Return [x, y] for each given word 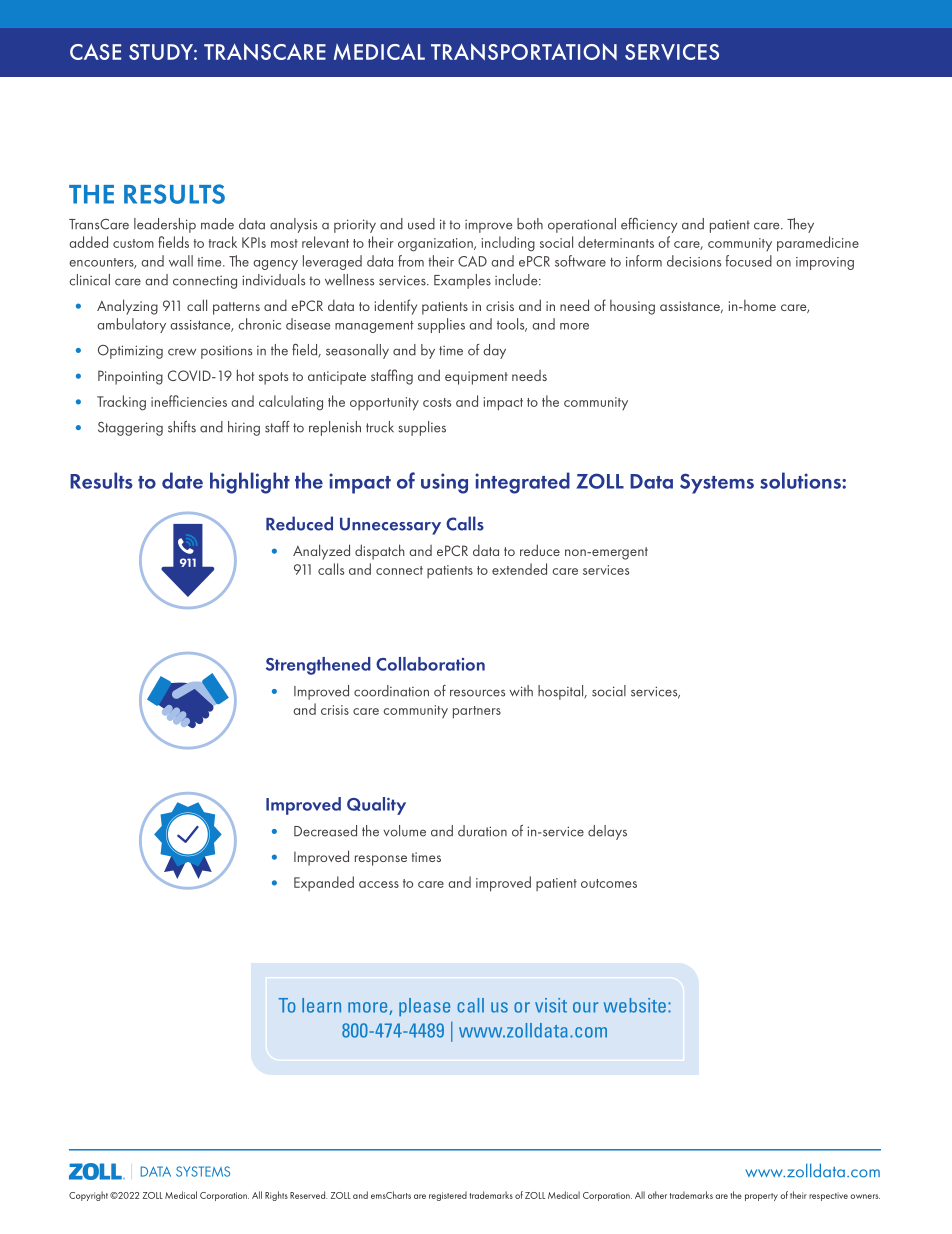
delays [607, 832]
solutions [801, 480]
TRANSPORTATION [524, 51]
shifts [182, 427]
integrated [522, 483]
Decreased [325, 831]
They [800, 225]
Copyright [88, 1196]
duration [482, 831]
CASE [95, 52]
